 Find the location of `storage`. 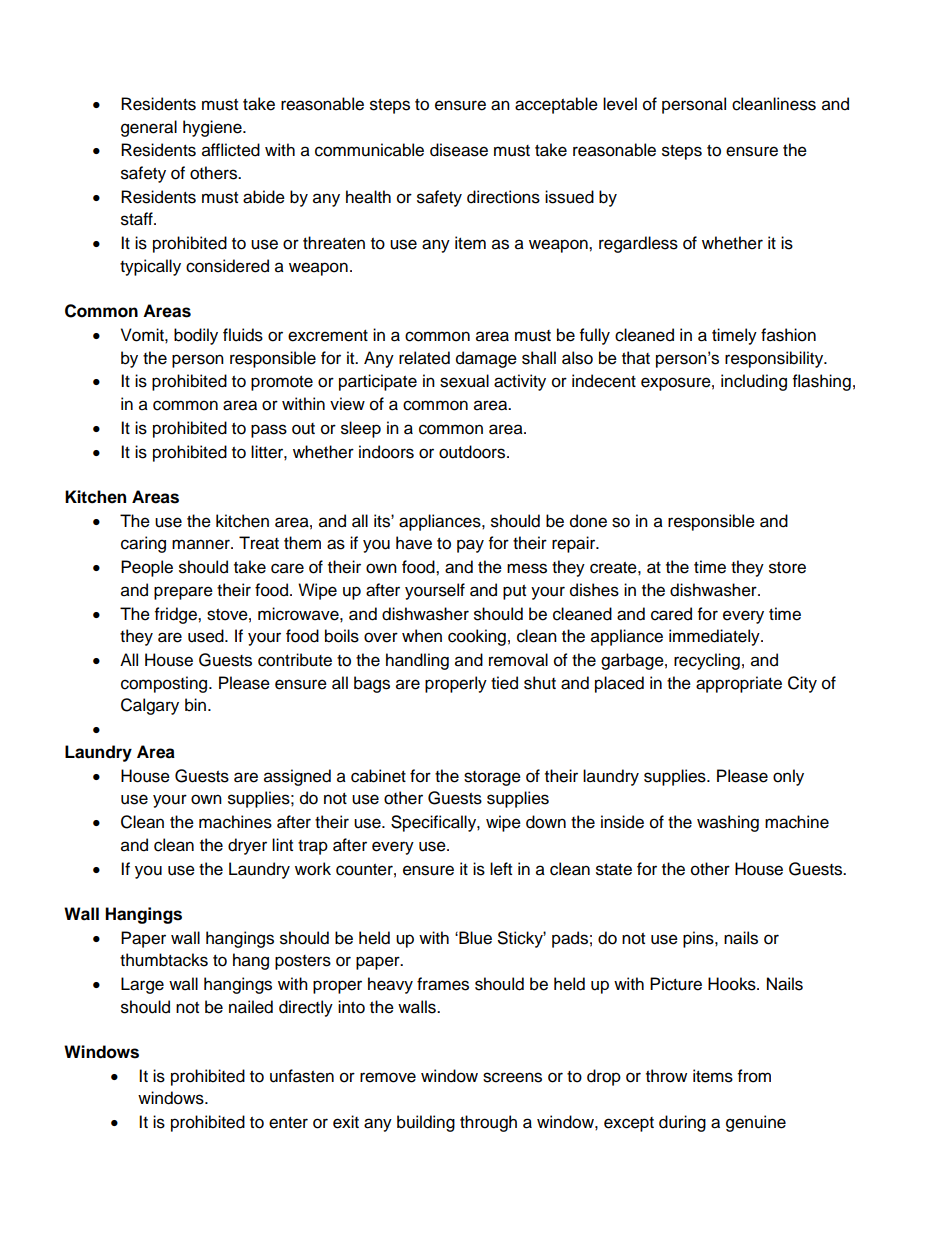

storage is located at coordinates (492, 778).
